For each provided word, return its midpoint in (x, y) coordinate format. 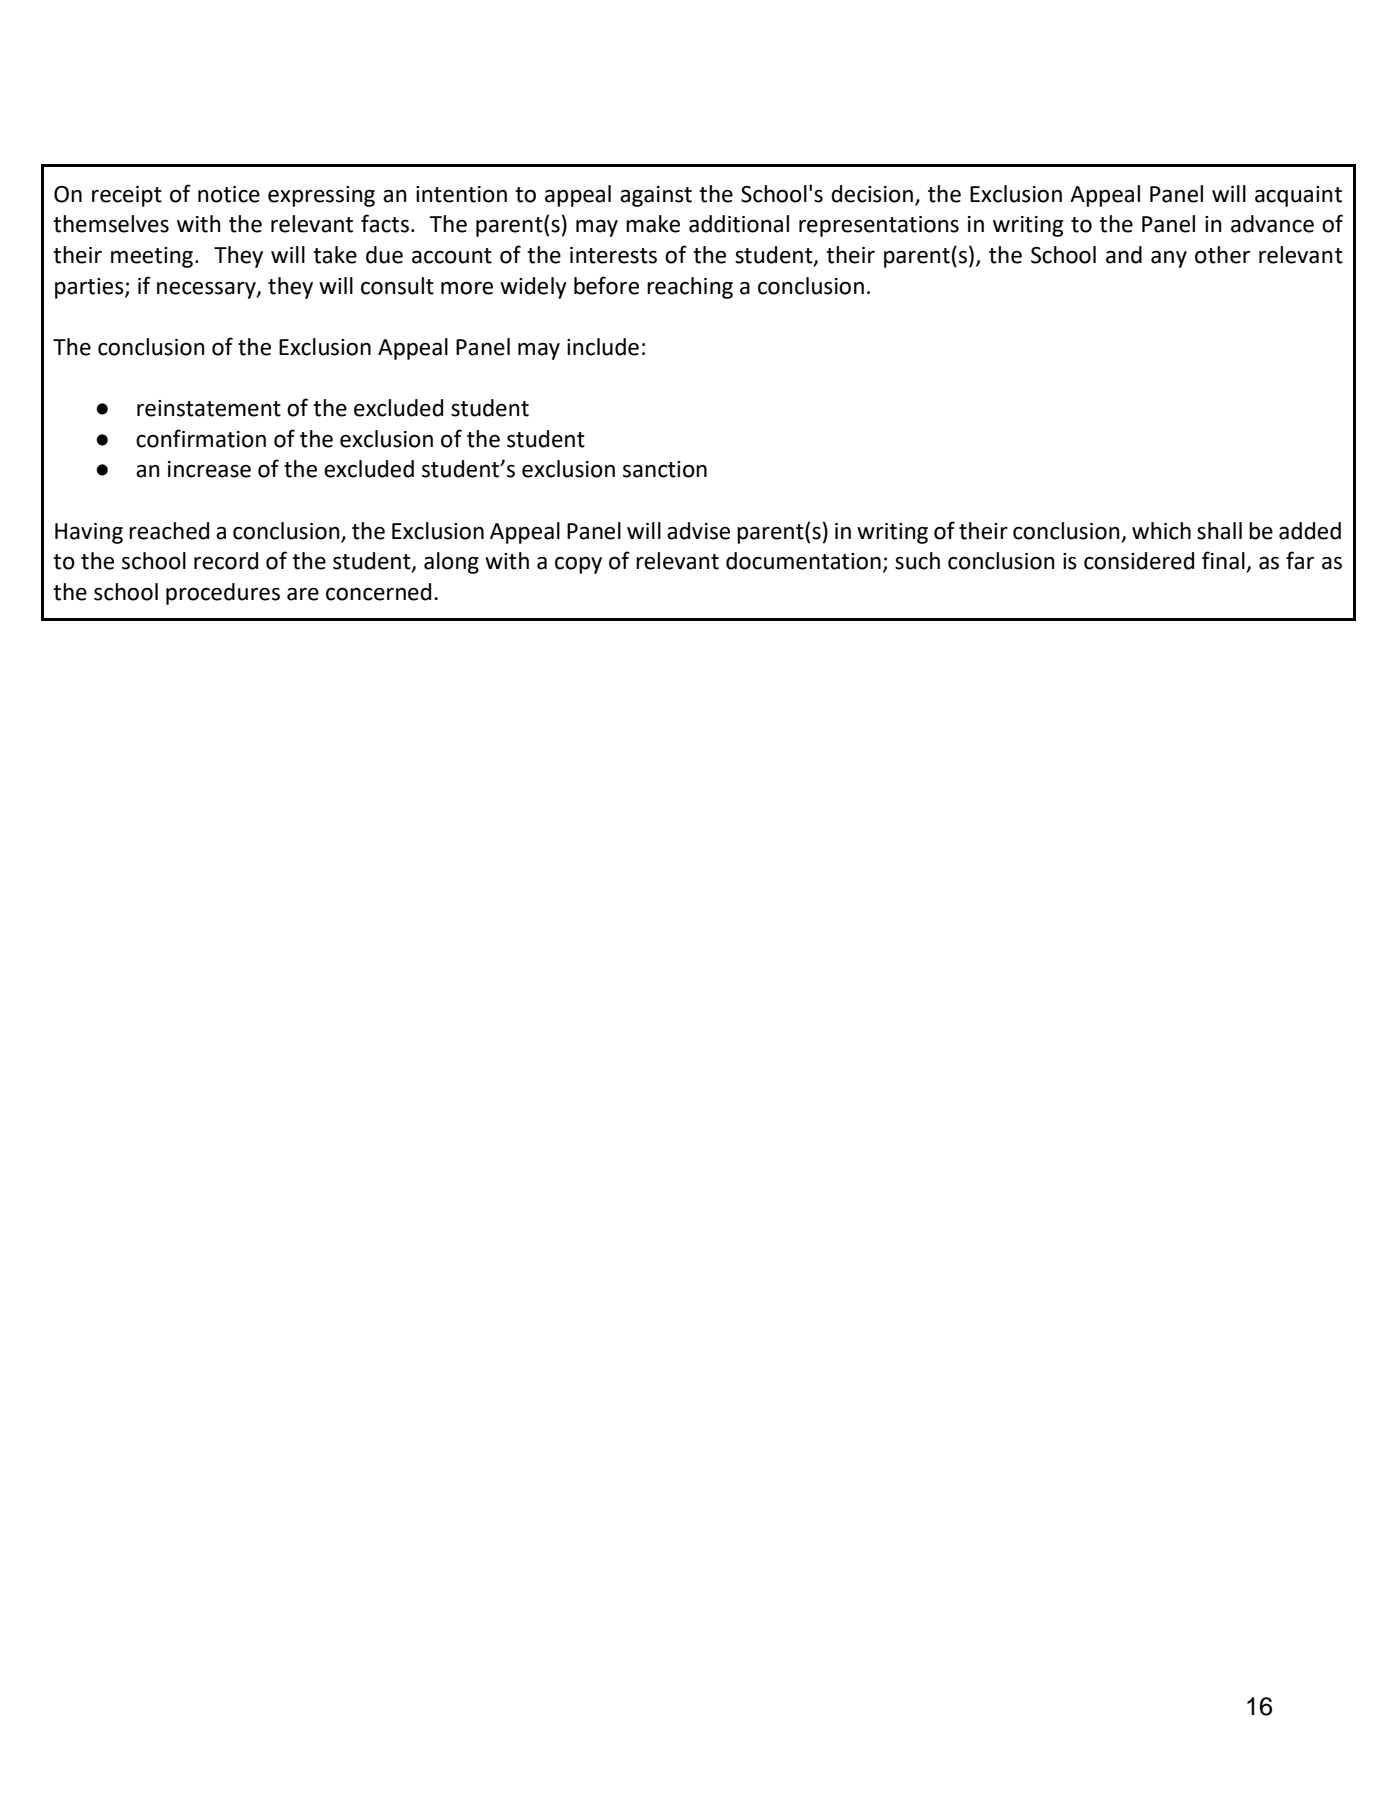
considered (1139, 561)
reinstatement (209, 408)
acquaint (1298, 196)
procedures (223, 594)
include (603, 347)
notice (229, 194)
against (656, 196)
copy (578, 565)
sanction (665, 469)
